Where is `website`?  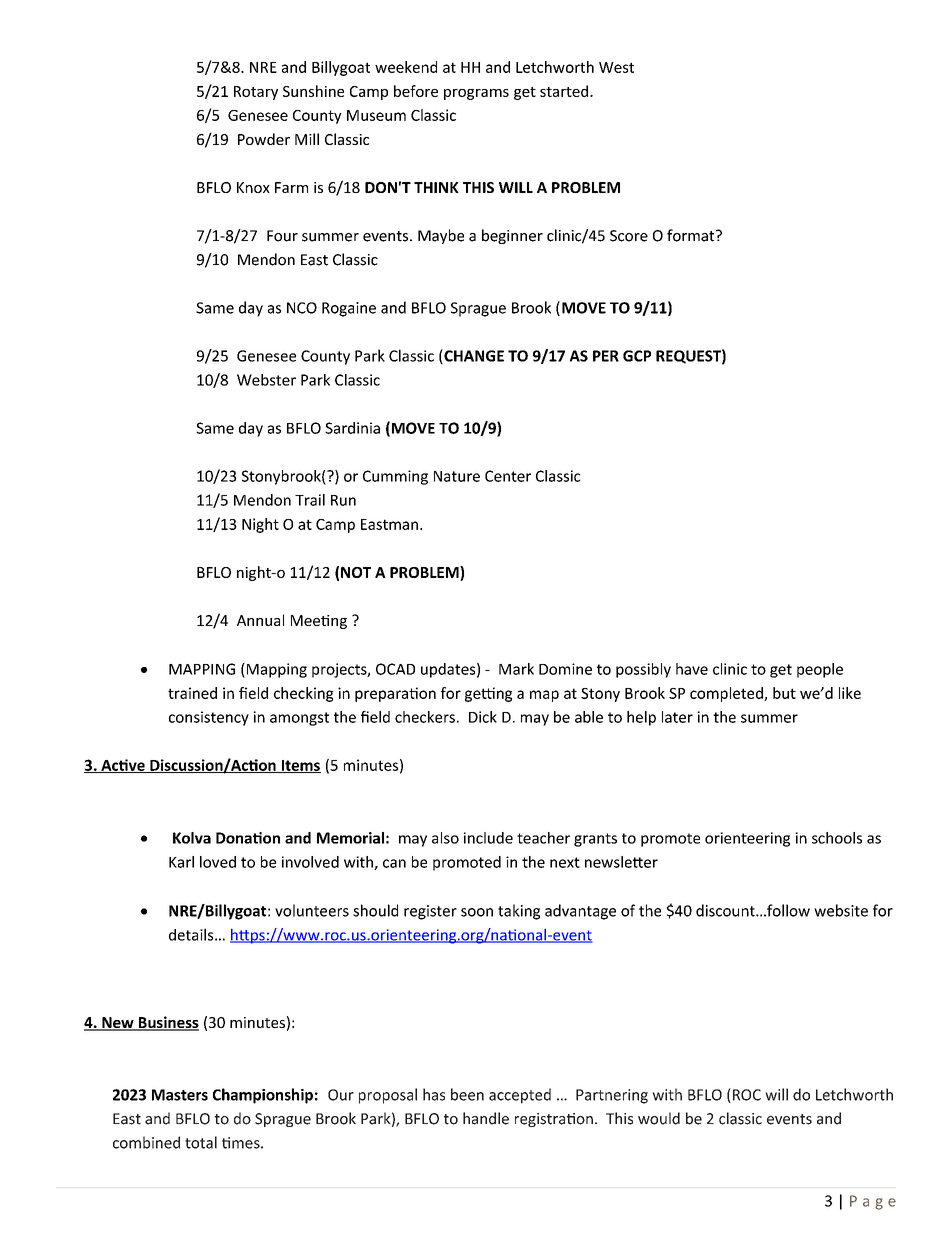
website is located at coordinates (841, 910).
